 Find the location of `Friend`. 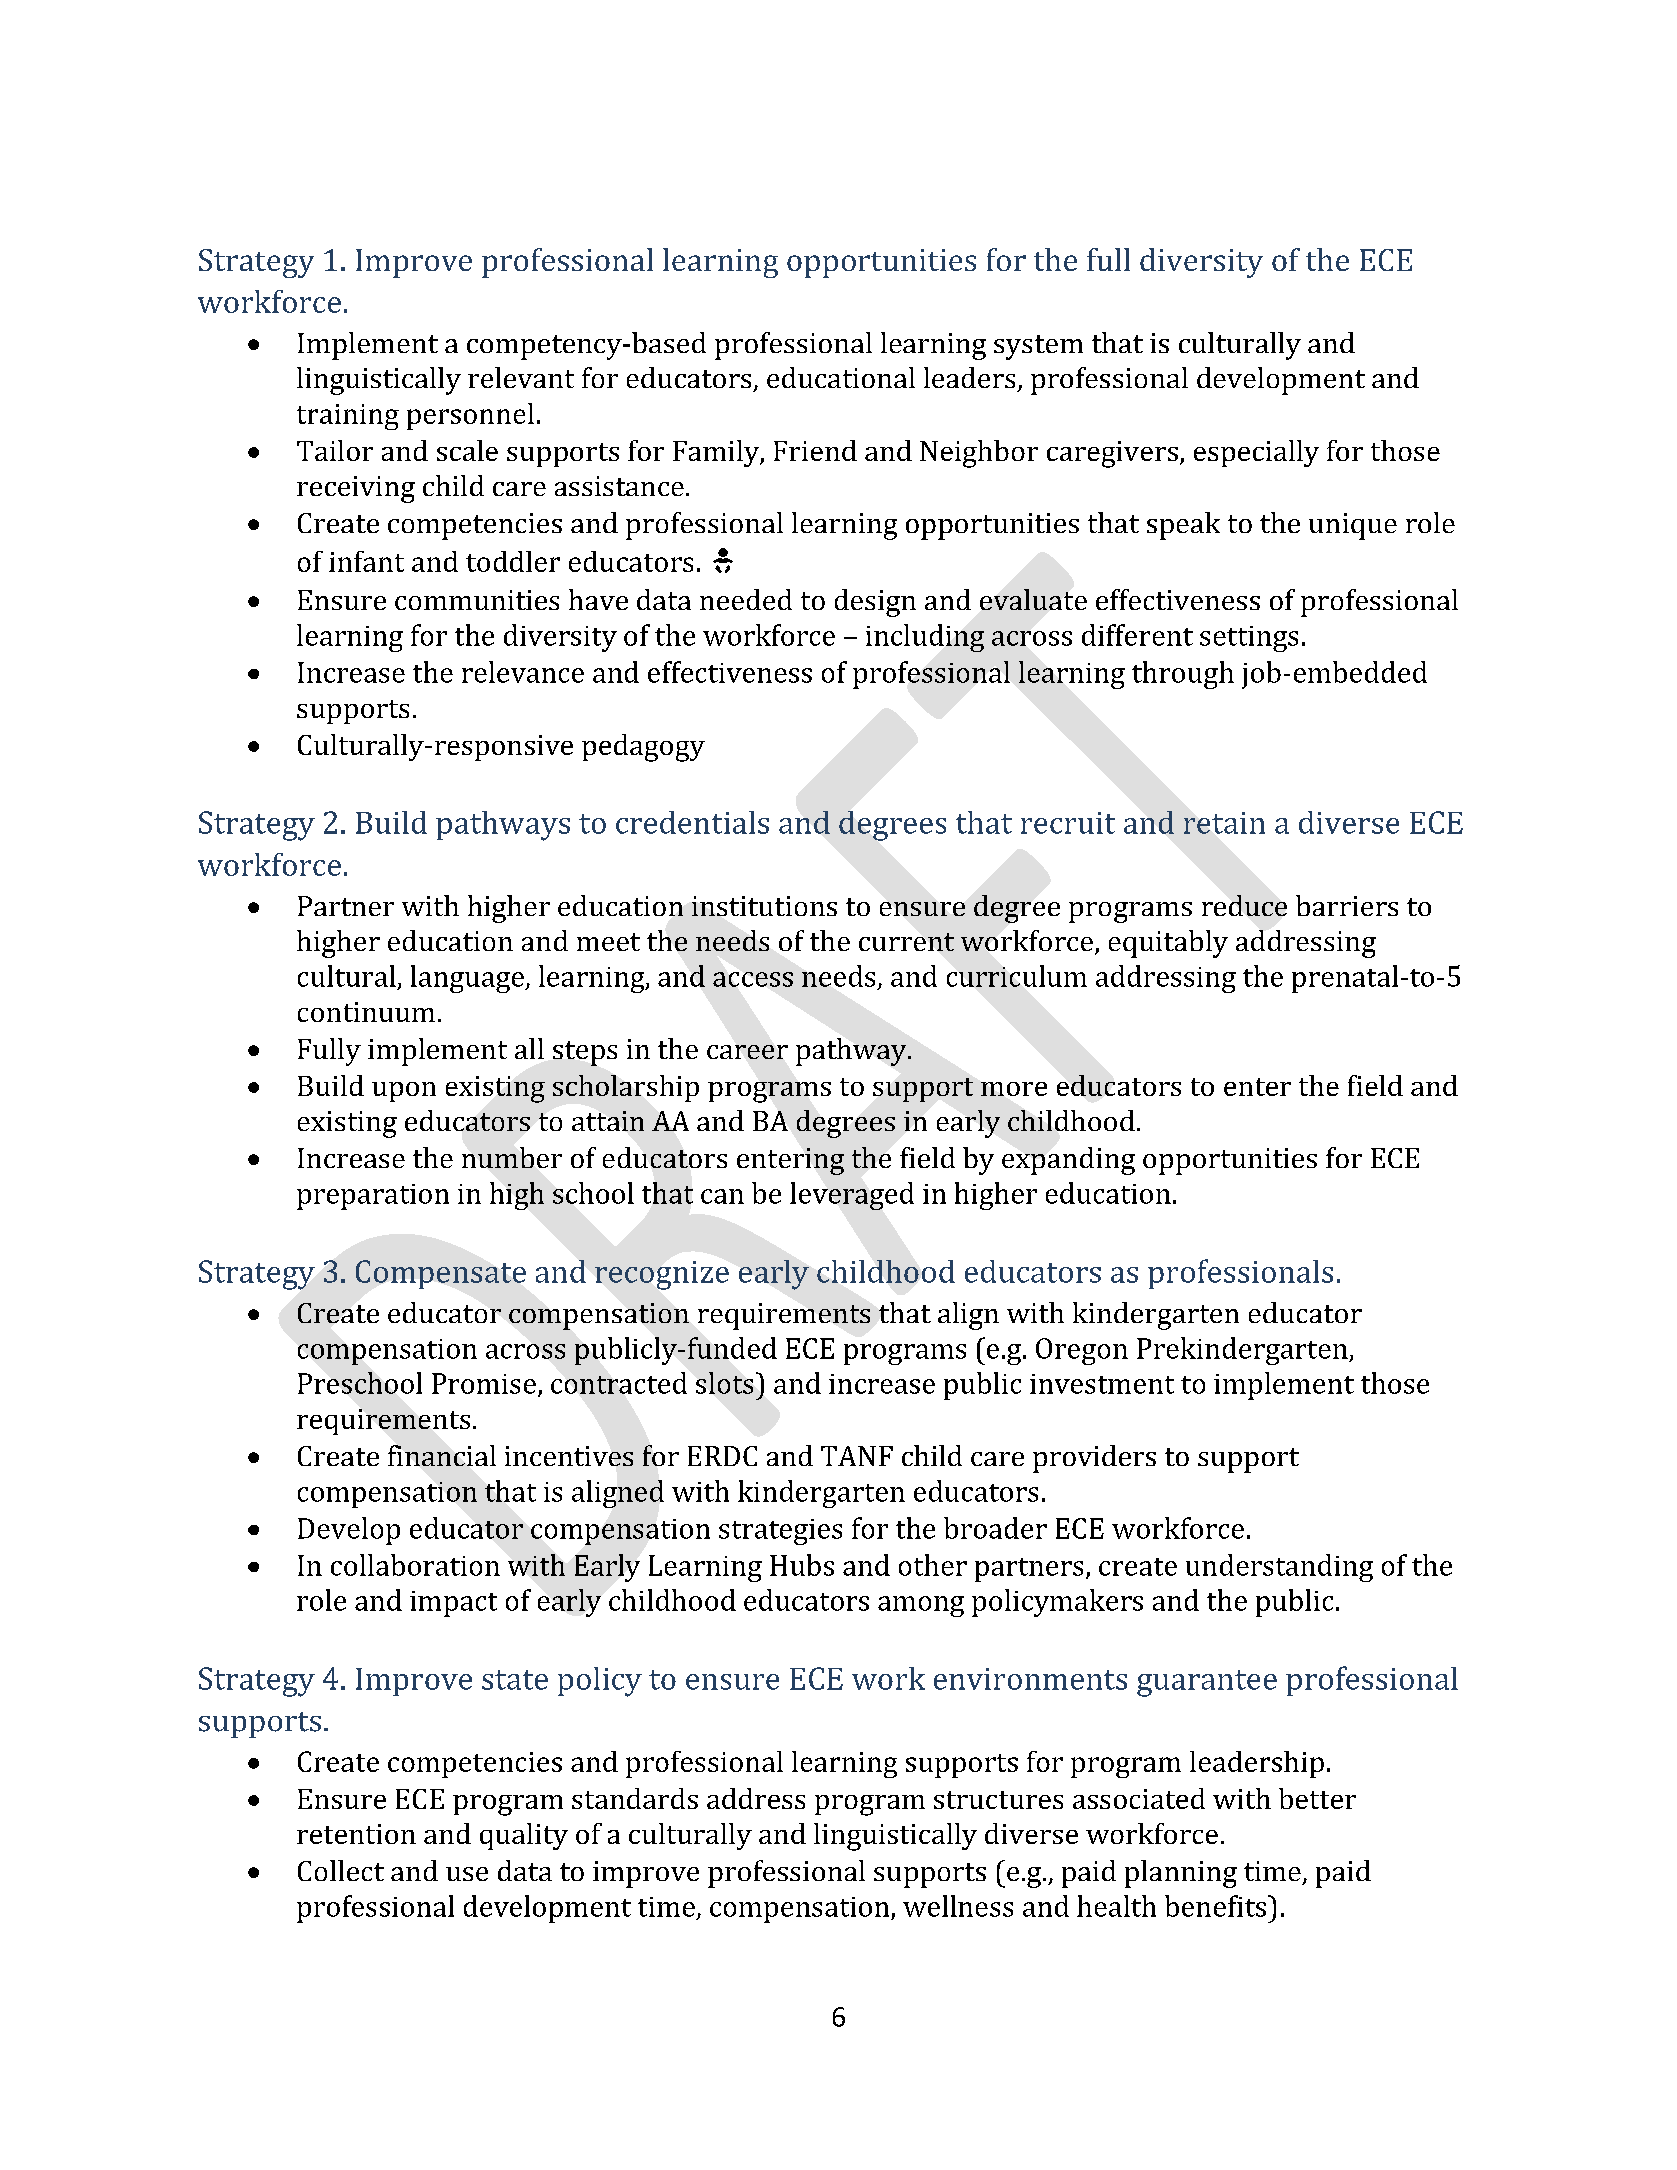

Friend is located at coordinates (815, 450).
